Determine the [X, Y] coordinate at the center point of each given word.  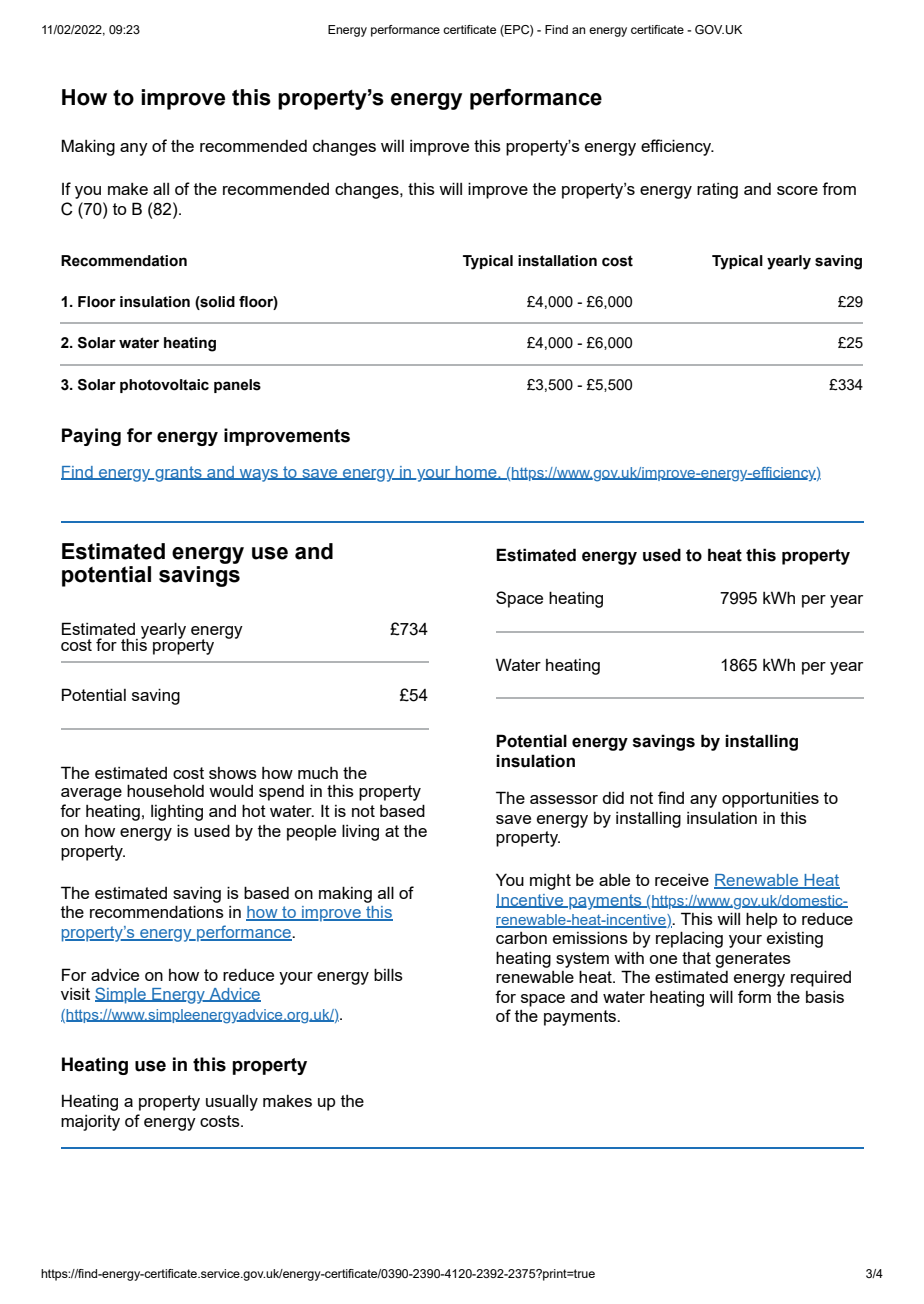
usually [232, 1102]
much [318, 773]
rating [717, 191]
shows [233, 773]
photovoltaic [164, 386]
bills [388, 974]
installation [557, 261]
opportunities [770, 800]
